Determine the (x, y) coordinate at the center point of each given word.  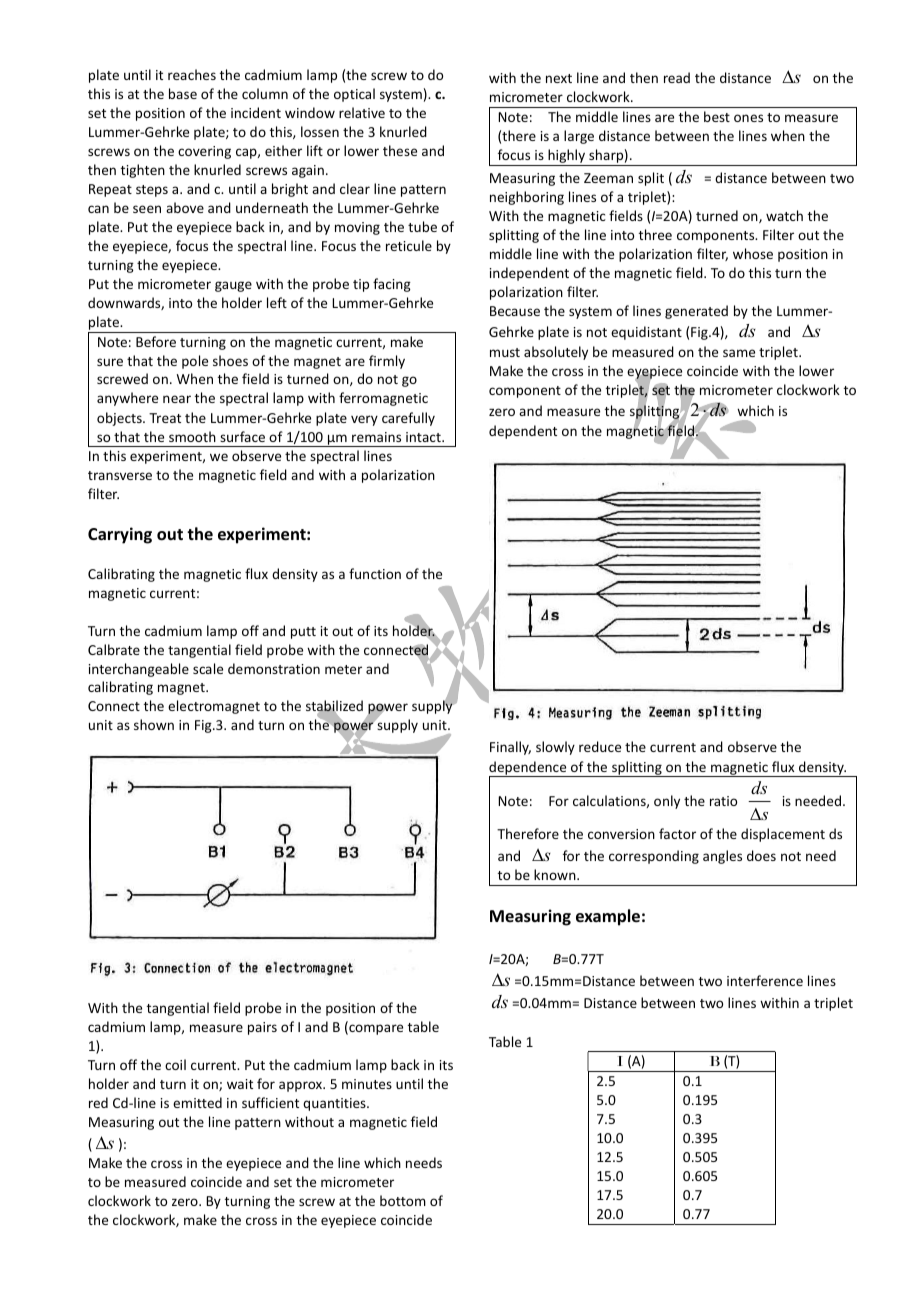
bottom (403, 1200)
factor (677, 833)
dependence (529, 769)
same (739, 353)
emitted (197, 1102)
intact (424, 437)
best (717, 116)
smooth (192, 436)
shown (154, 724)
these (400, 150)
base (183, 93)
